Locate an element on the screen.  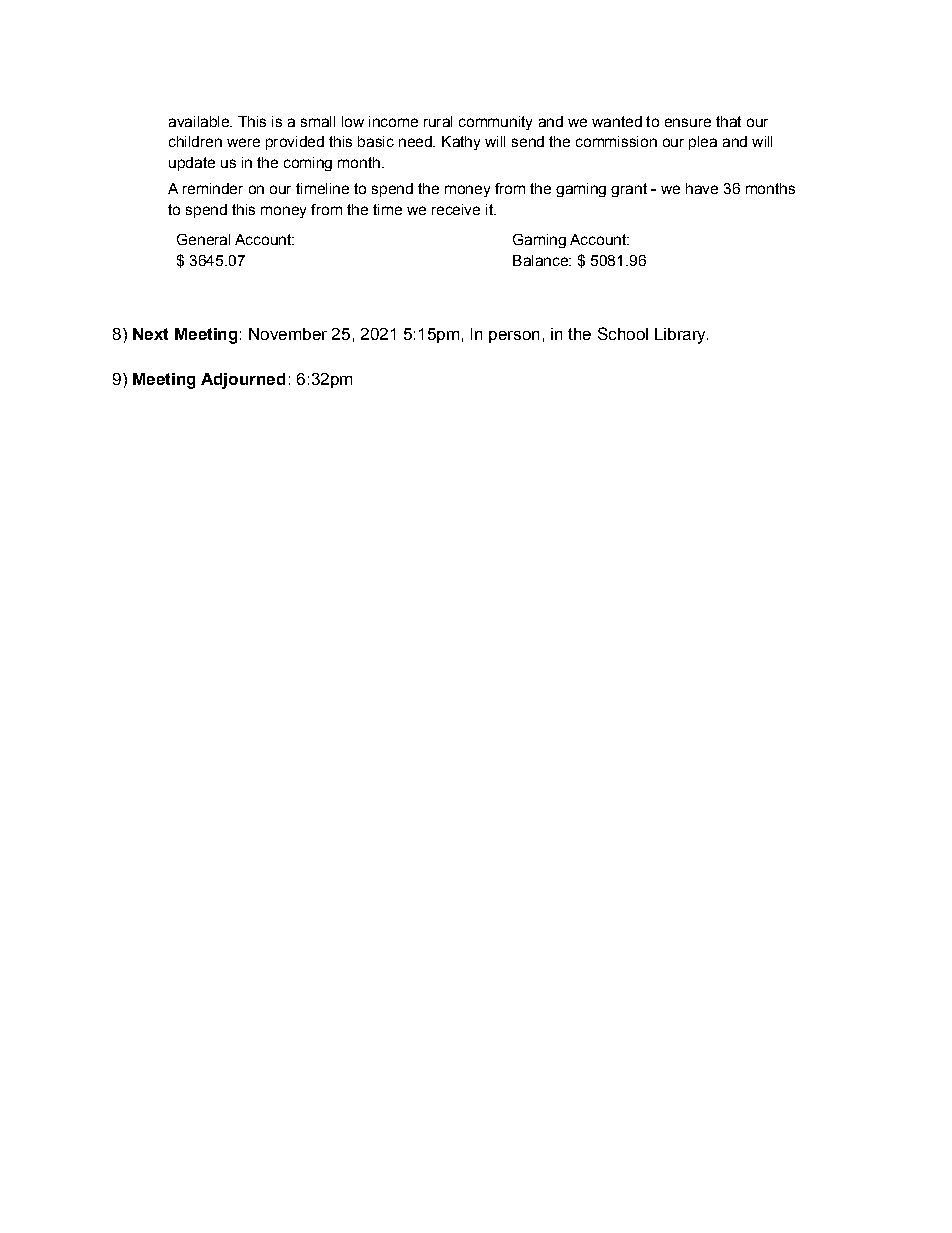
receive is located at coordinates (456, 209).
